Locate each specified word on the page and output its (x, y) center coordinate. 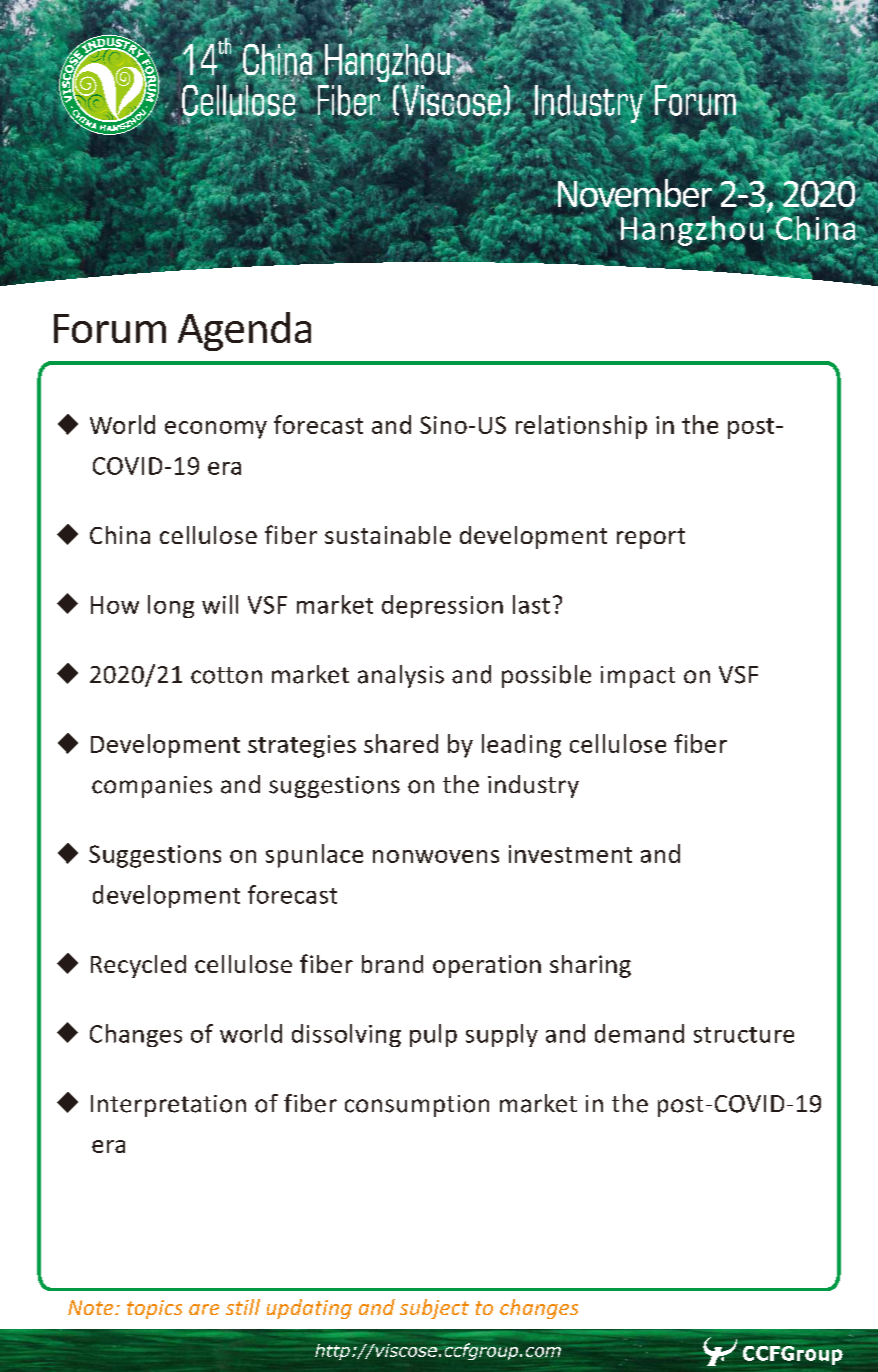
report (651, 538)
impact (638, 677)
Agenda (244, 331)
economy (216, 430)
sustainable (388, 535)
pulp (433, 1035)
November (634, 193)
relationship (581, 427)
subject (434, 1309)
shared (401, 743)
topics (154, 1309)
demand (639, 1033)
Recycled (138, 966)
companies (152, 787)
